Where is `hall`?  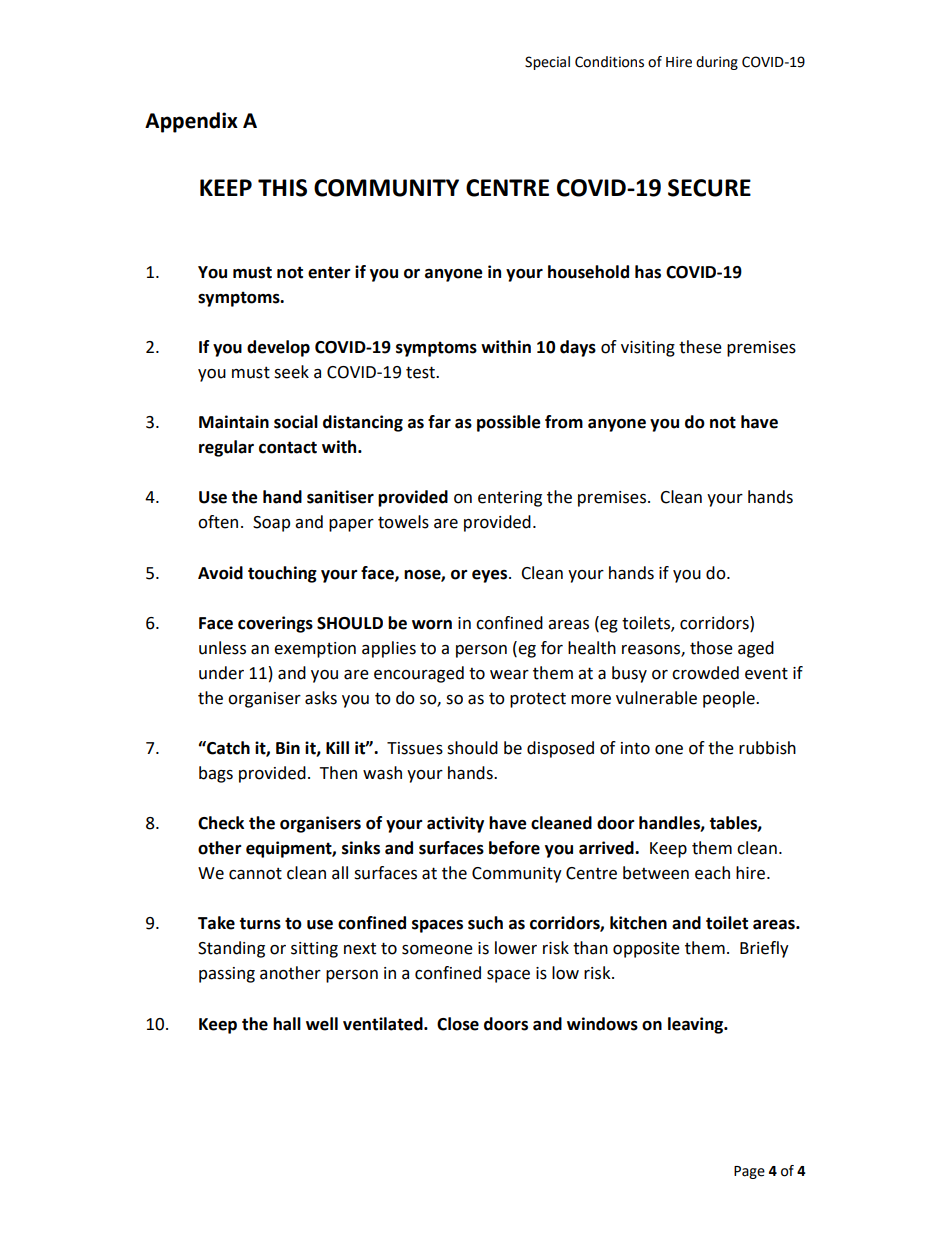
hall is located at coordinates (287, 1024).
